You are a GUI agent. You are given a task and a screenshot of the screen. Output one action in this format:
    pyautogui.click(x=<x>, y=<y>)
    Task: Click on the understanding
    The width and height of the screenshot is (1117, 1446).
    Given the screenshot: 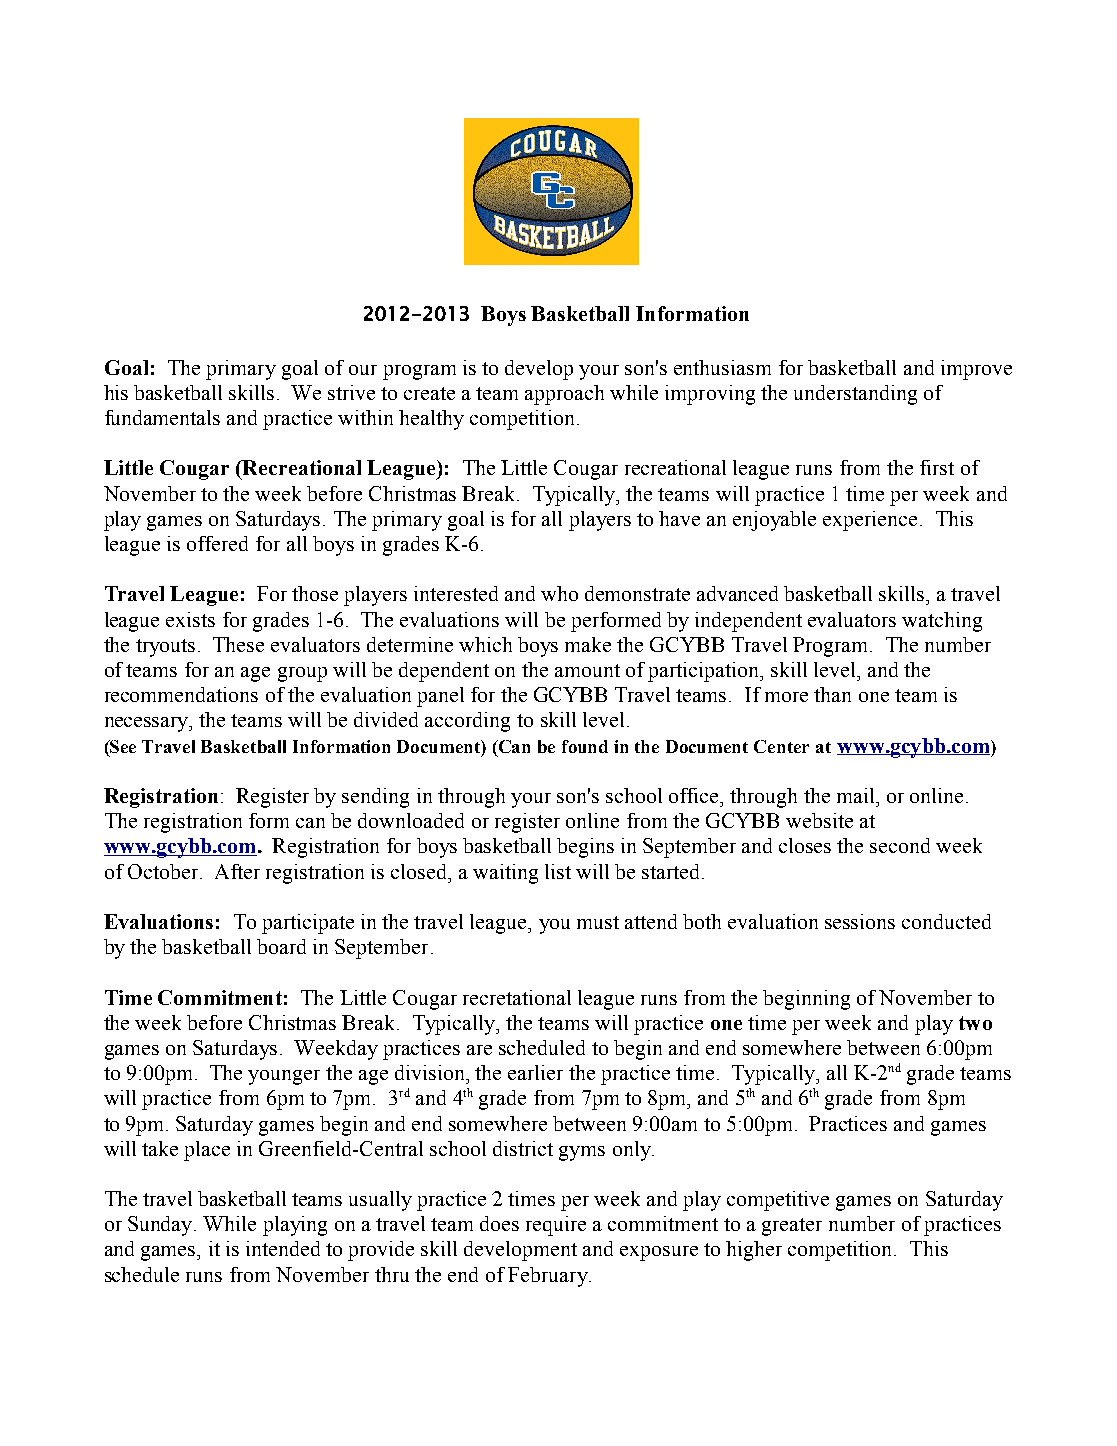 What is the action you would take?
    pyautogui.click(x=855, y=395)
